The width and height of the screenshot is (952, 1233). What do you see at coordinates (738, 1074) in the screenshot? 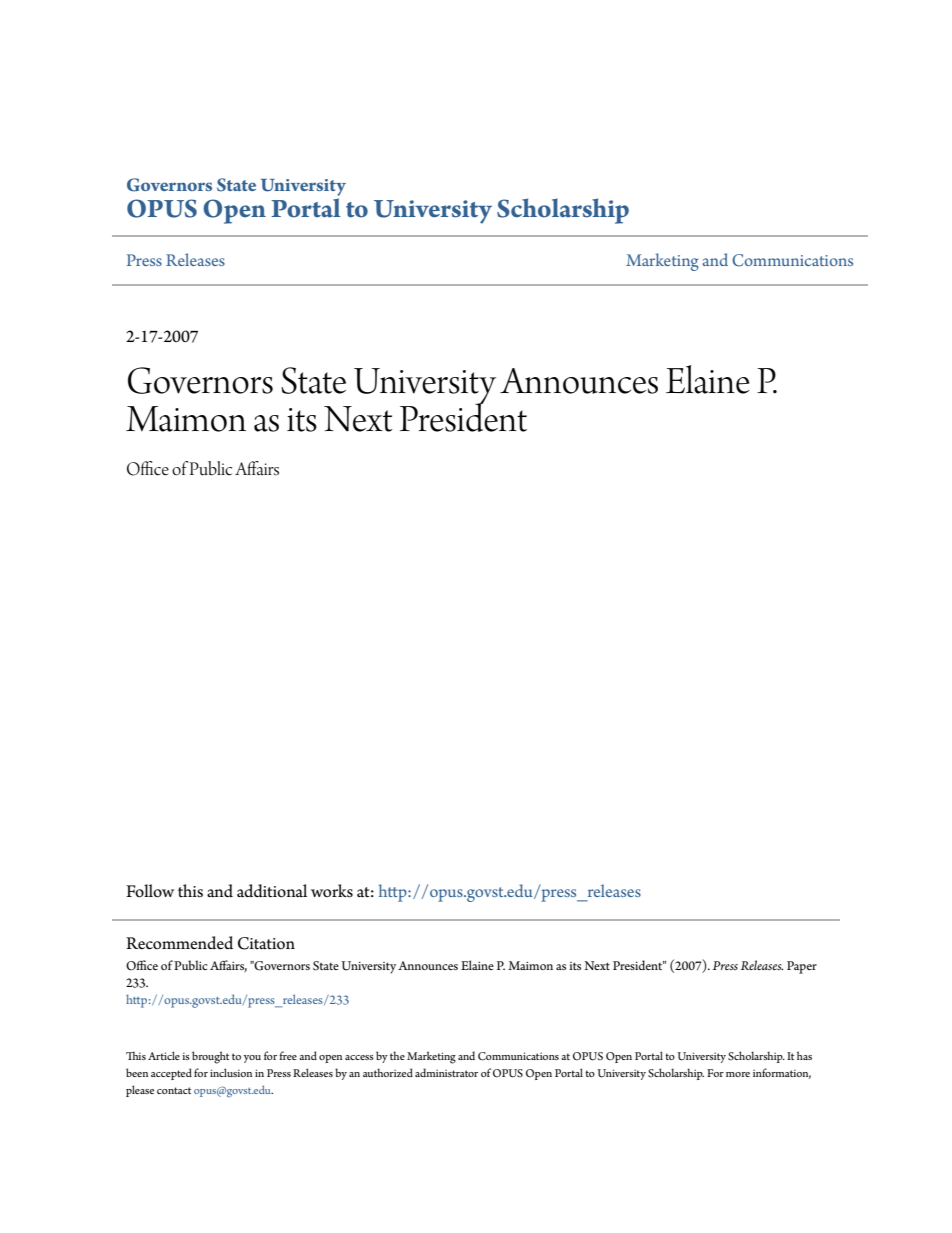
I see `more` at bounding box center [738, 1074].
